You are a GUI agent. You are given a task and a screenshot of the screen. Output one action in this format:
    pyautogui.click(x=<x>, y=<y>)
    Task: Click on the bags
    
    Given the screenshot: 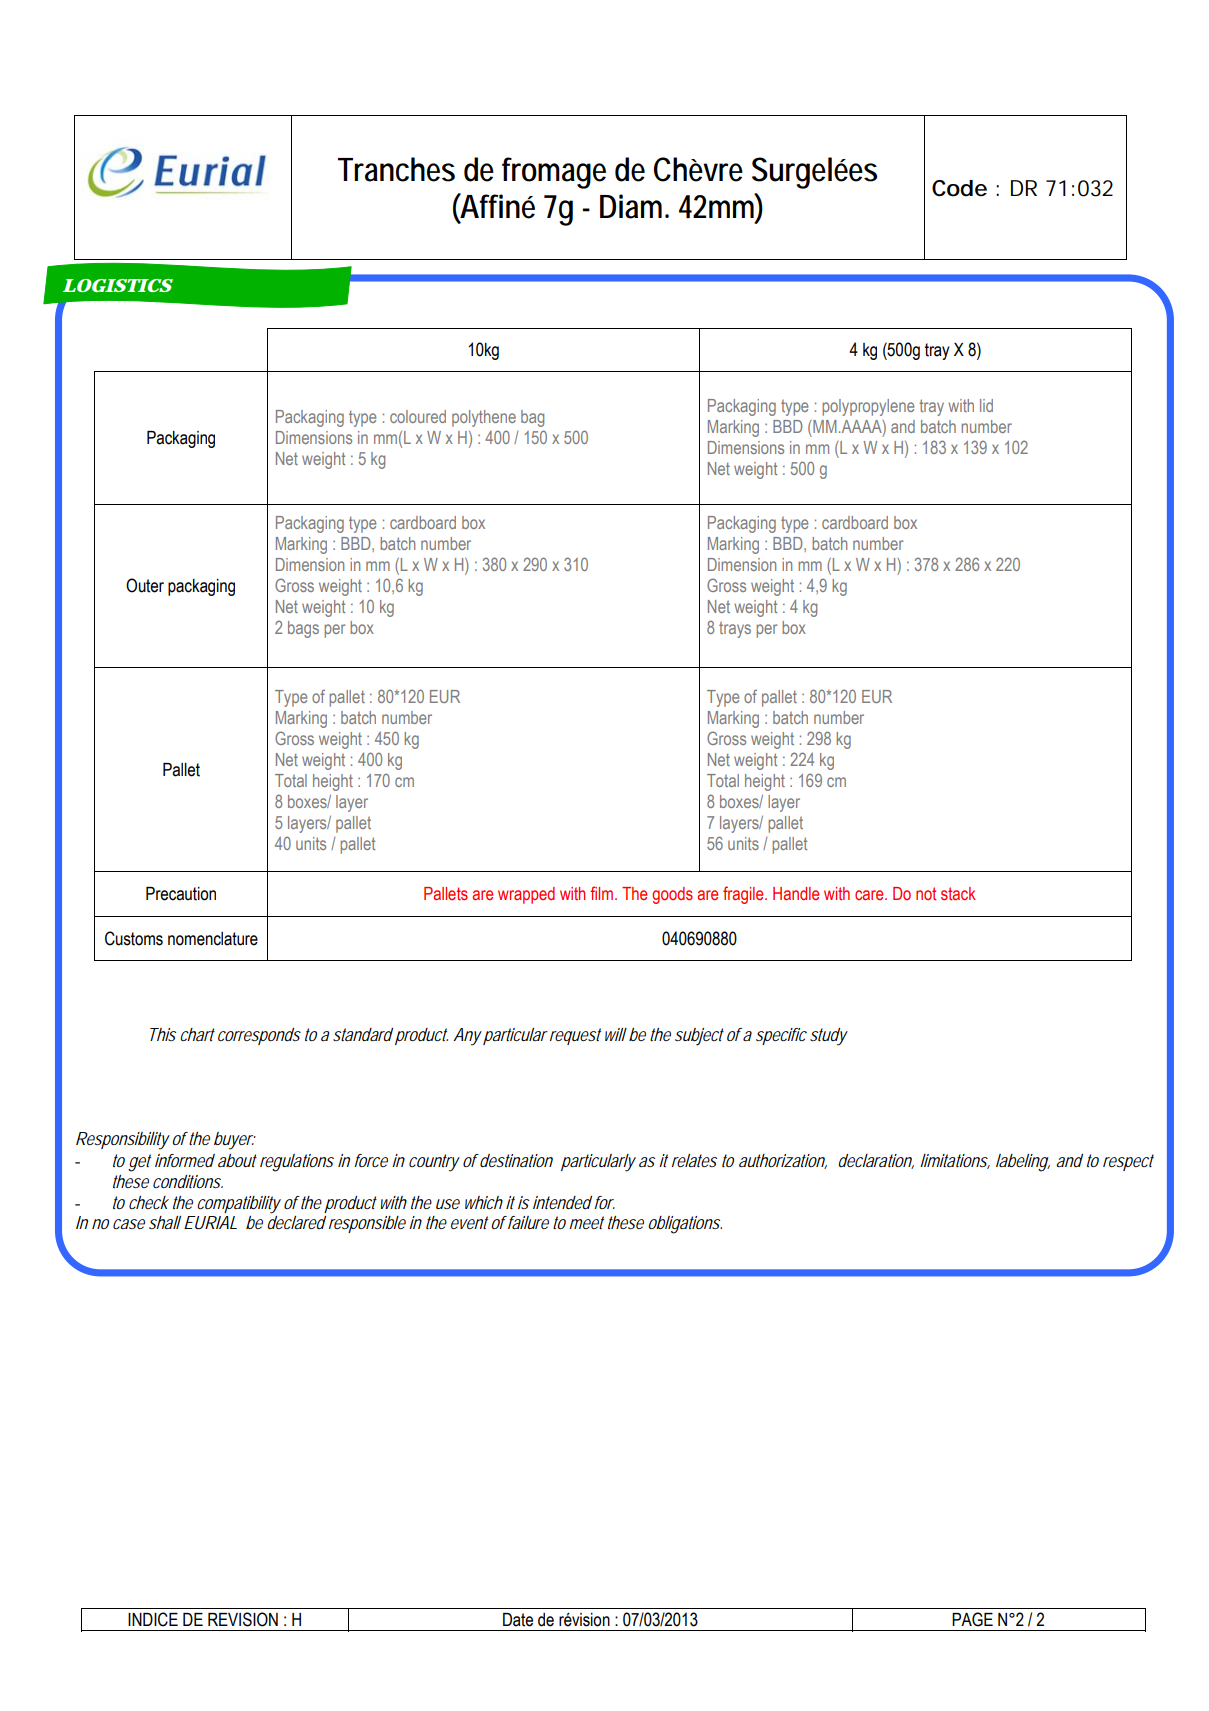 What is the action you would take?
    pyautogui.click(x=303, y=629)
